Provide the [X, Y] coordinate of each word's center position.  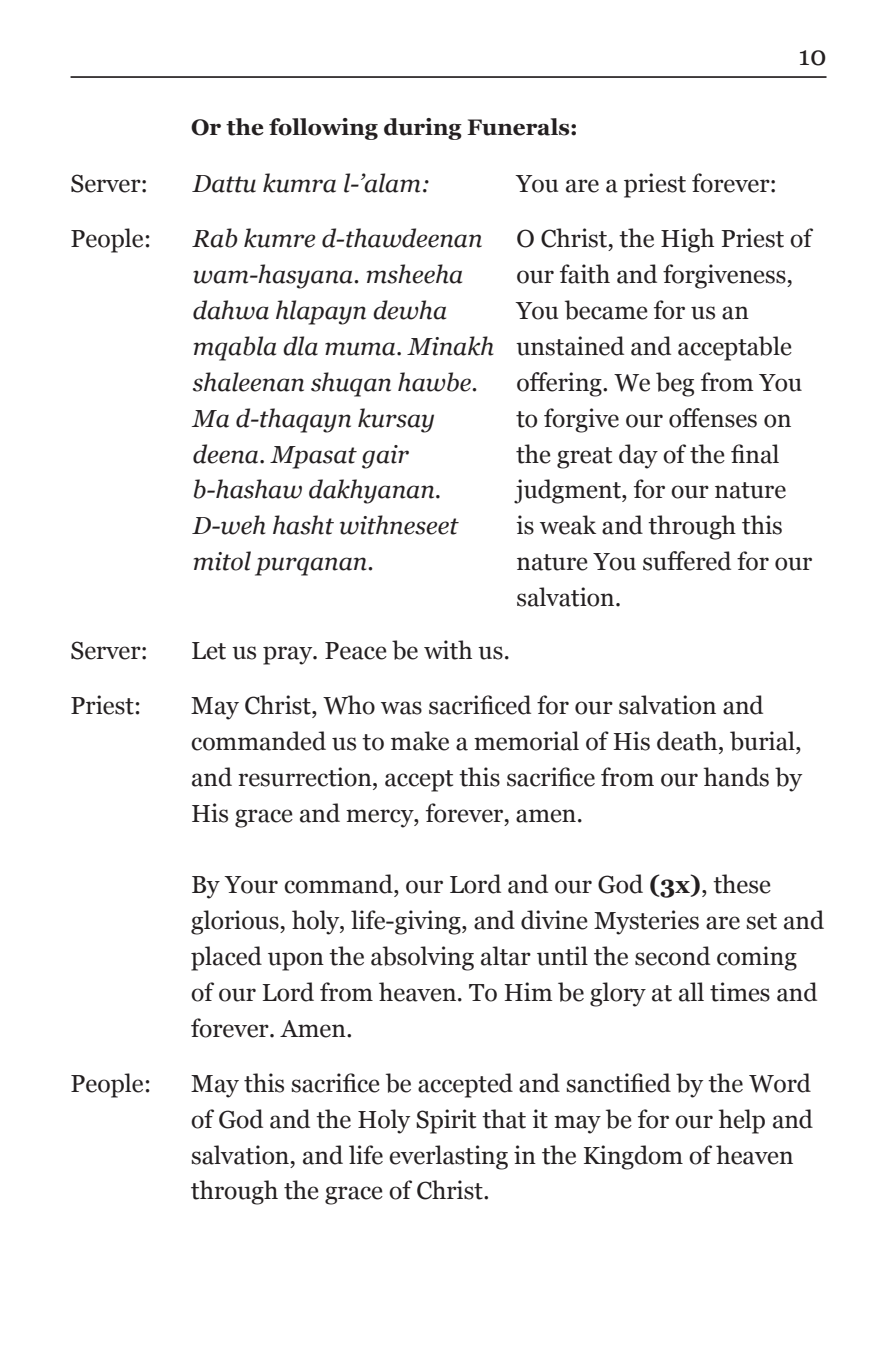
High [687, 240]
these [742, 884]
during [423, 129]
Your [251, 885]
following [323, 129]
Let [209, 651]
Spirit [446, 1121]
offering [560, 384]
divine [554, 920]
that [504, 1119]
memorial [526, 741]
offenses [713, 418]
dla [300, 346]
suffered [687, 561]
